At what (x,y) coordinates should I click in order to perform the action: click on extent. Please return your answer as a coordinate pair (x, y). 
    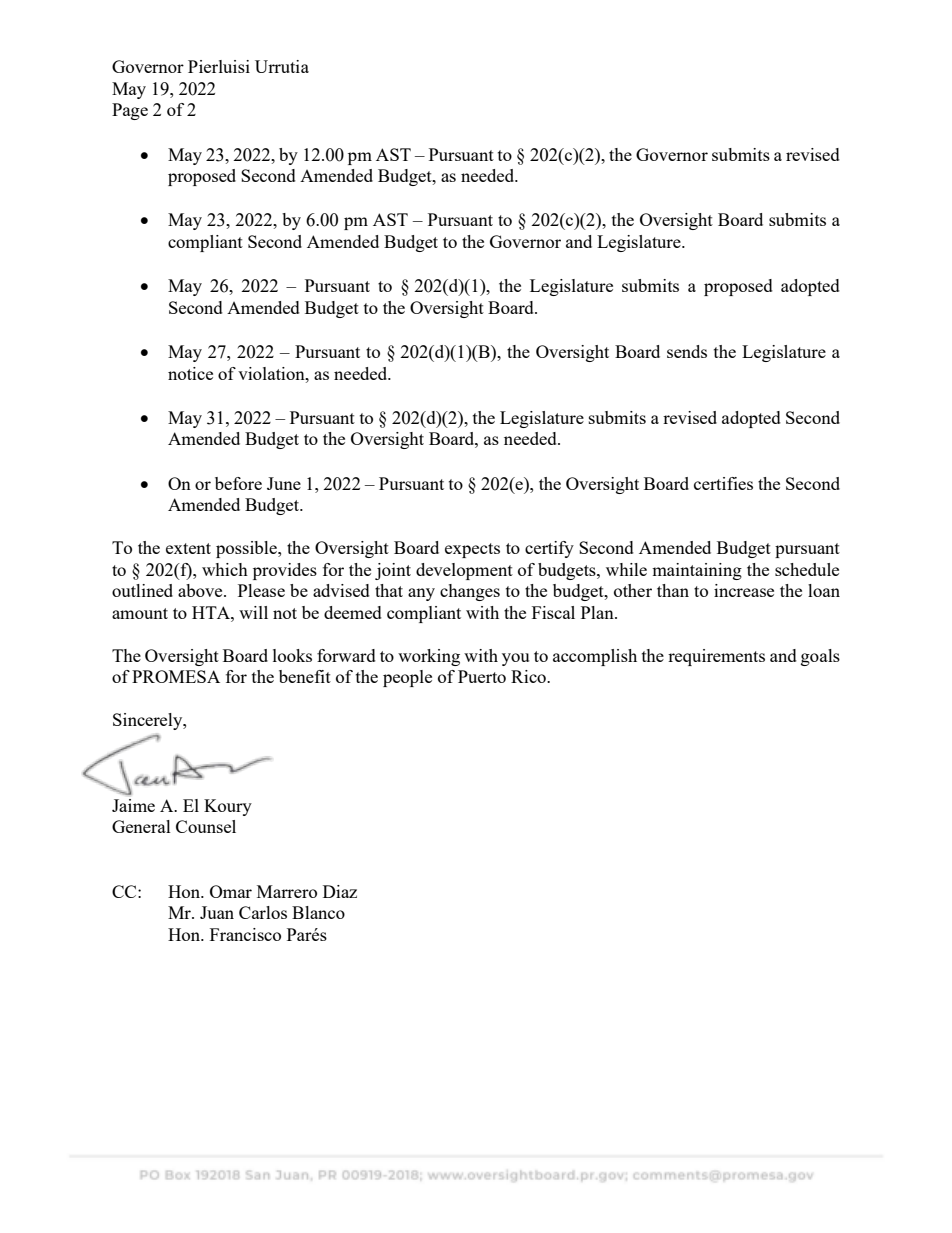
    Looking at the image, I should click on (188, 548).
